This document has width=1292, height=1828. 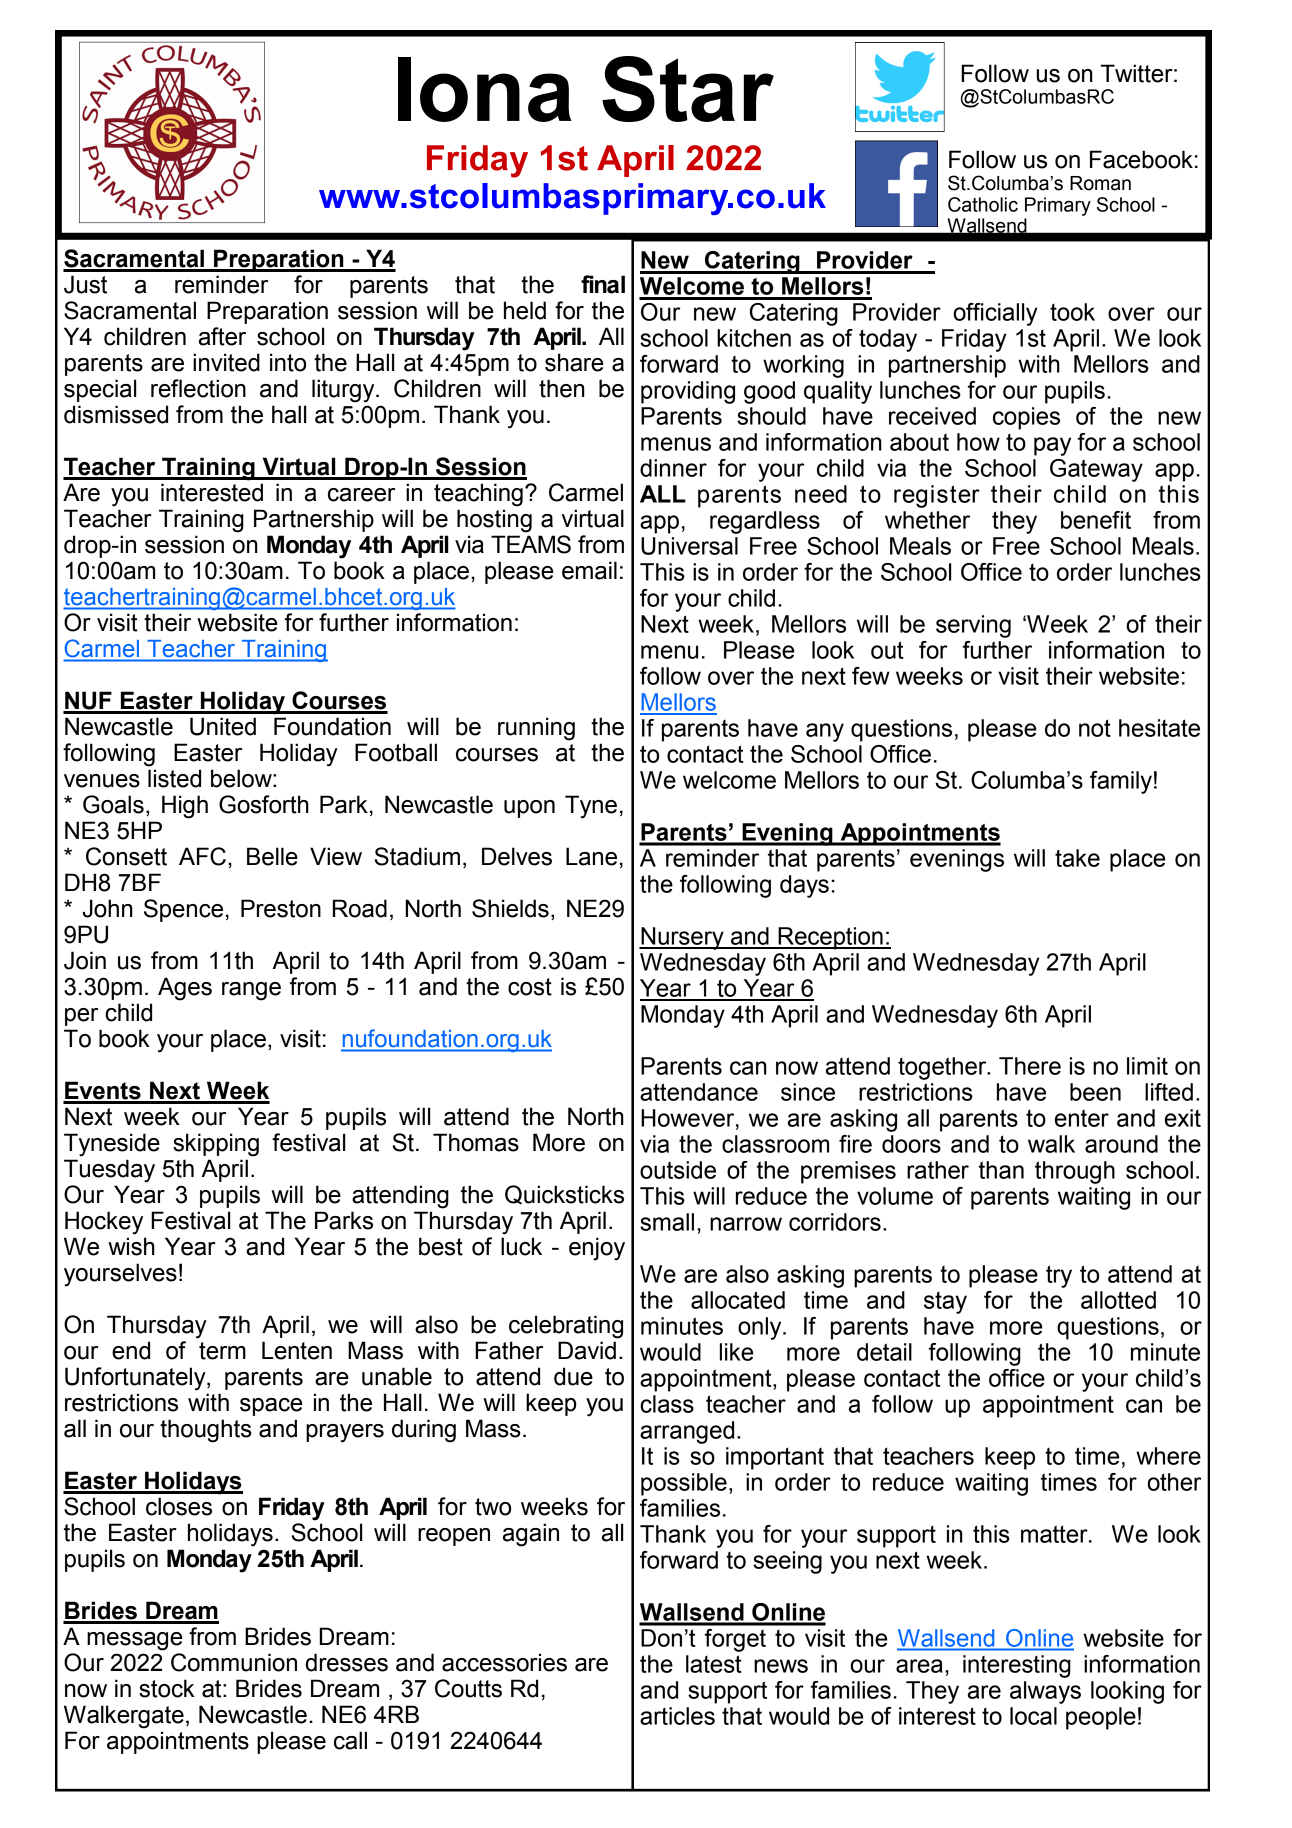 I want to click on Roman, so click(x=1100, y=183).
